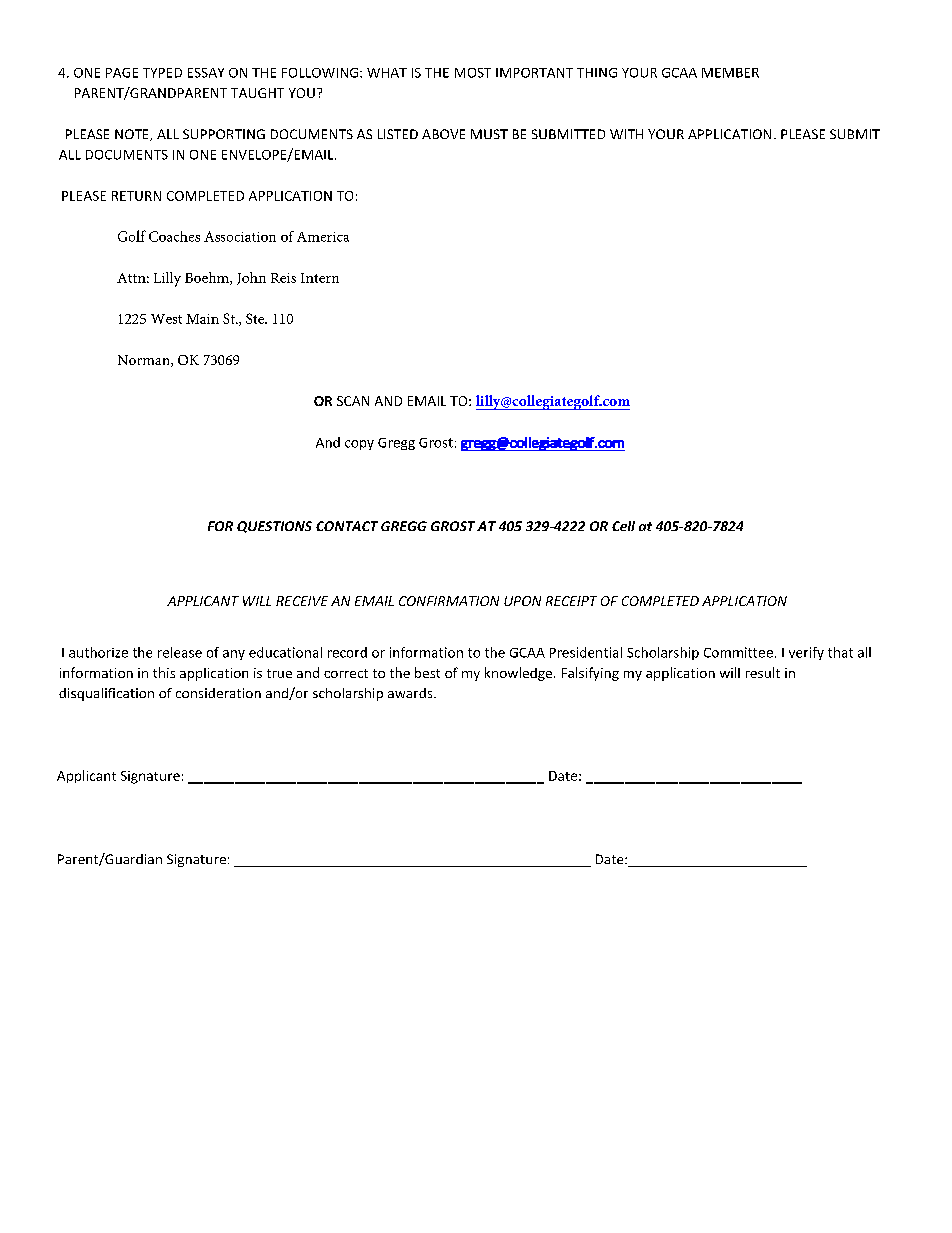  What do you see at coordinates (274, 527) in the page?
I see `QUESTIONS` at bounding box center [274, 527].
